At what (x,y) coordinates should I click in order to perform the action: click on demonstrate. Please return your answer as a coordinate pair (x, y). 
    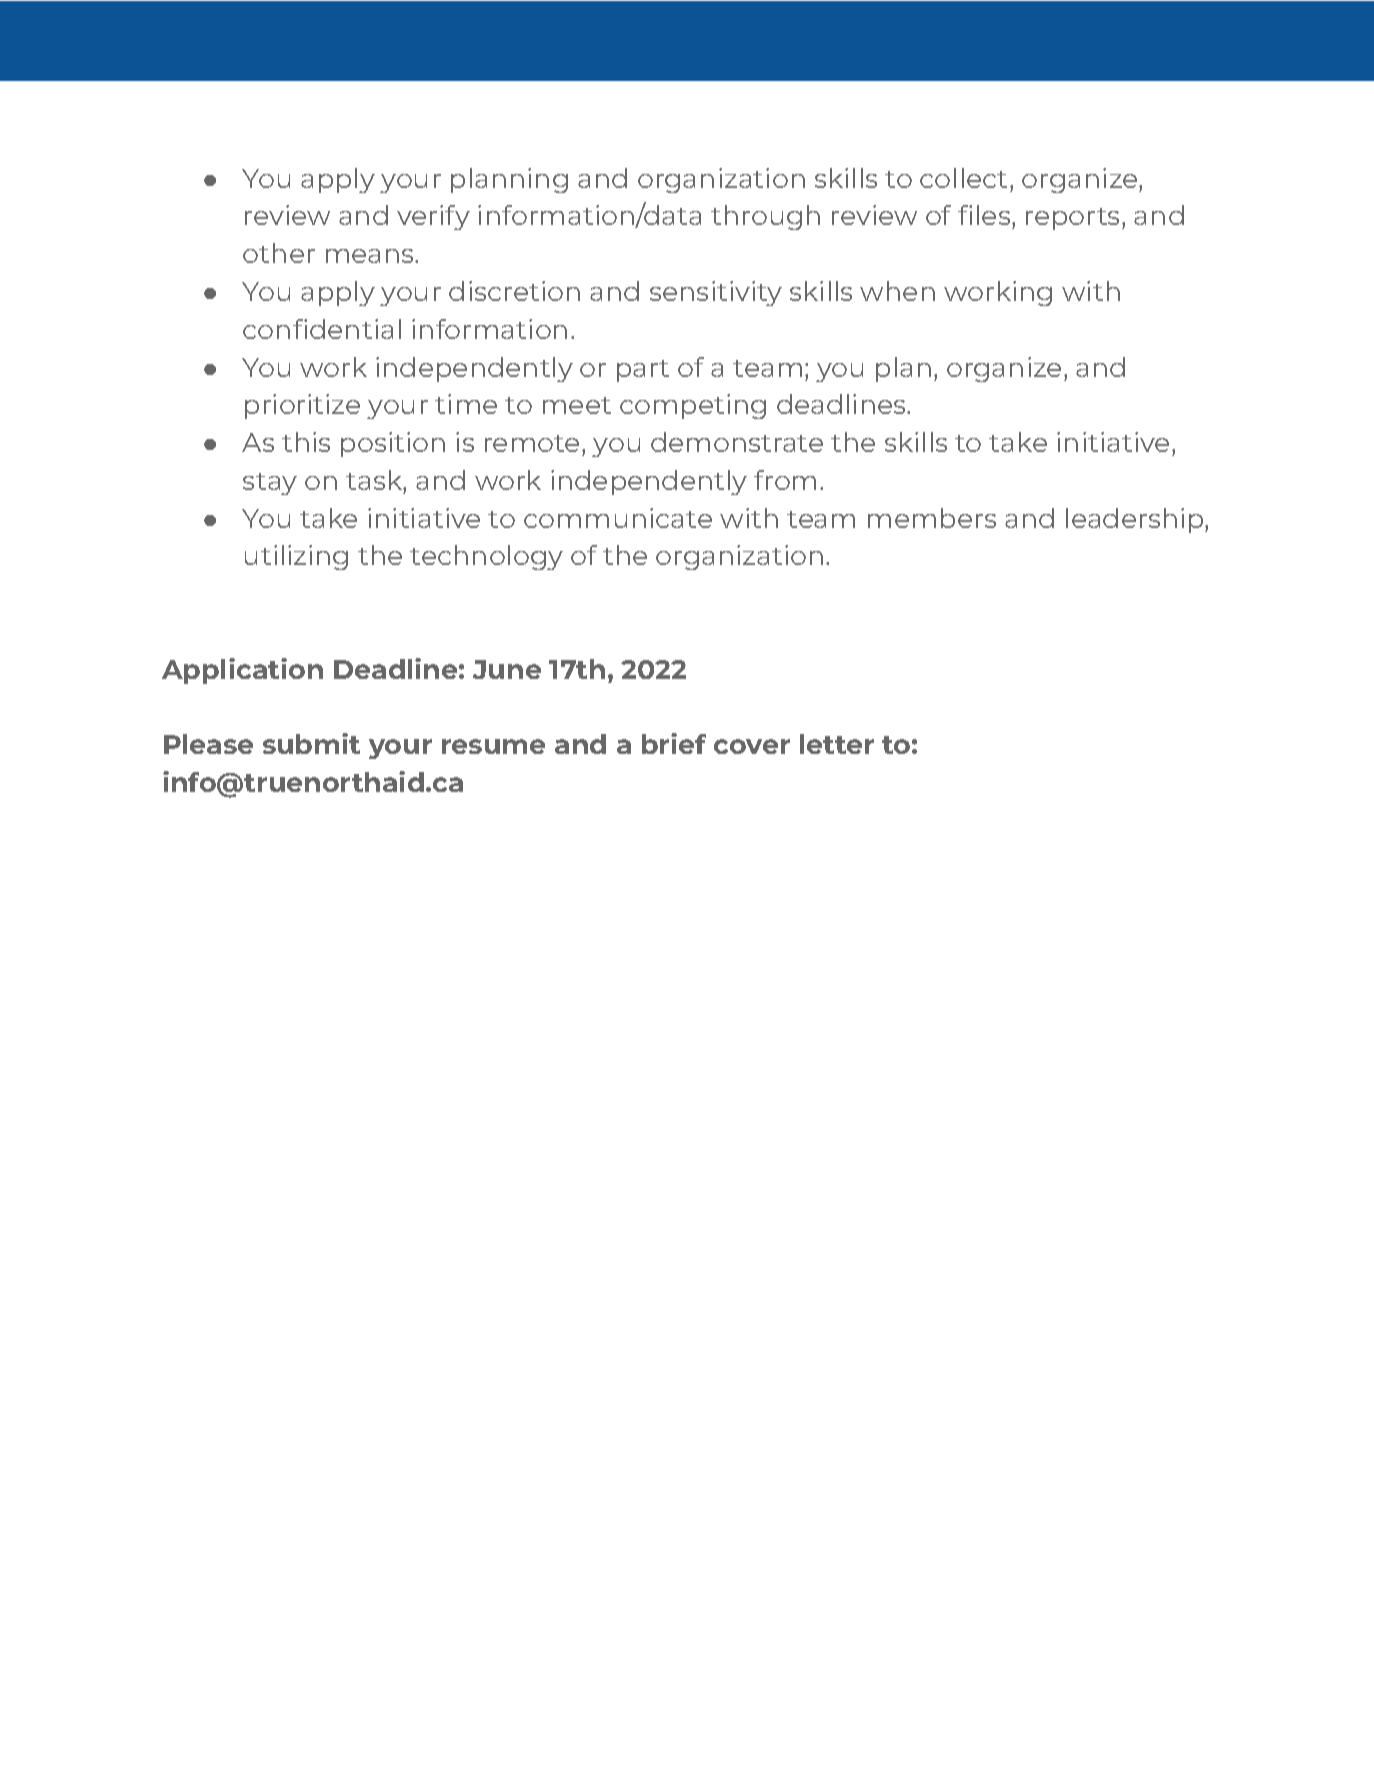
    Looking at the image, I should click on (737, 442).
